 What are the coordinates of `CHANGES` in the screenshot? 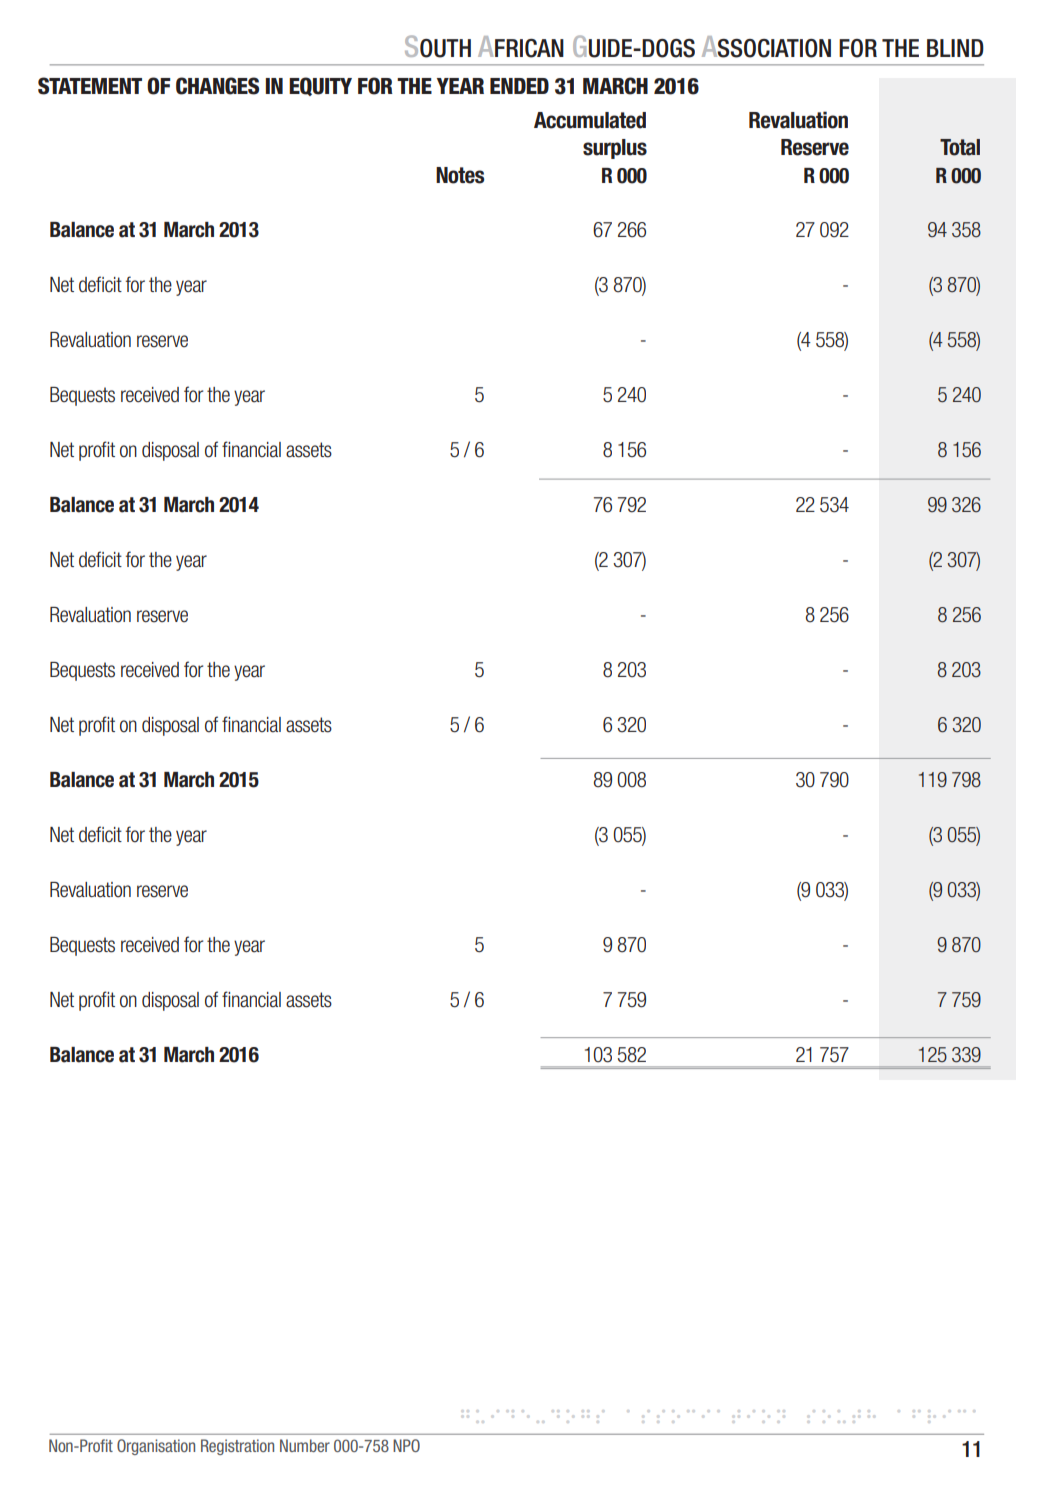 It's located at (217, 86).
